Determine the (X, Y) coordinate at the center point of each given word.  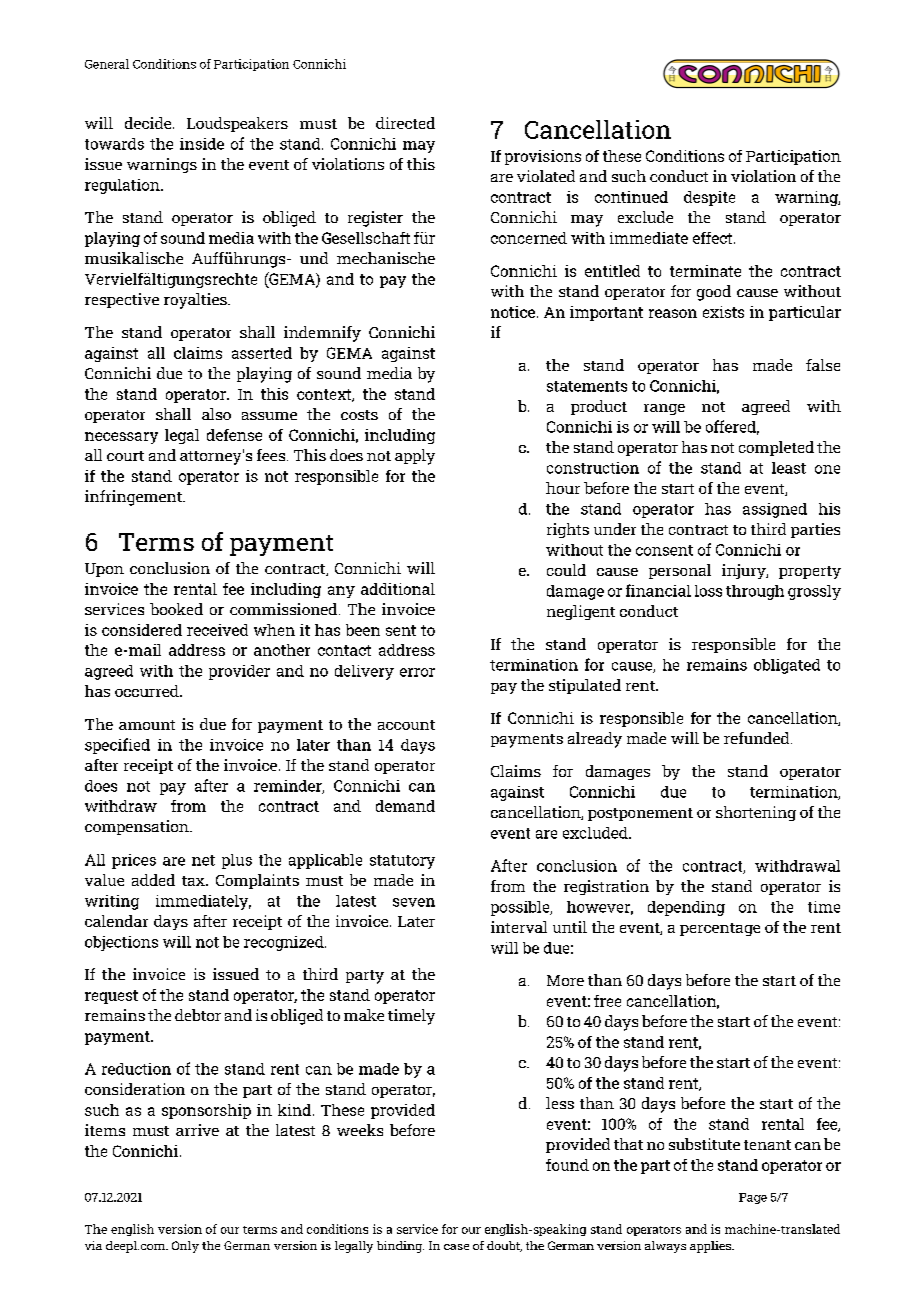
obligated (787, 666)
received (217, 630)
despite (709, 198)
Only (185, 1247)
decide (149, 123)
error (417, 672)
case (456, 1247)
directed (405, 123)
